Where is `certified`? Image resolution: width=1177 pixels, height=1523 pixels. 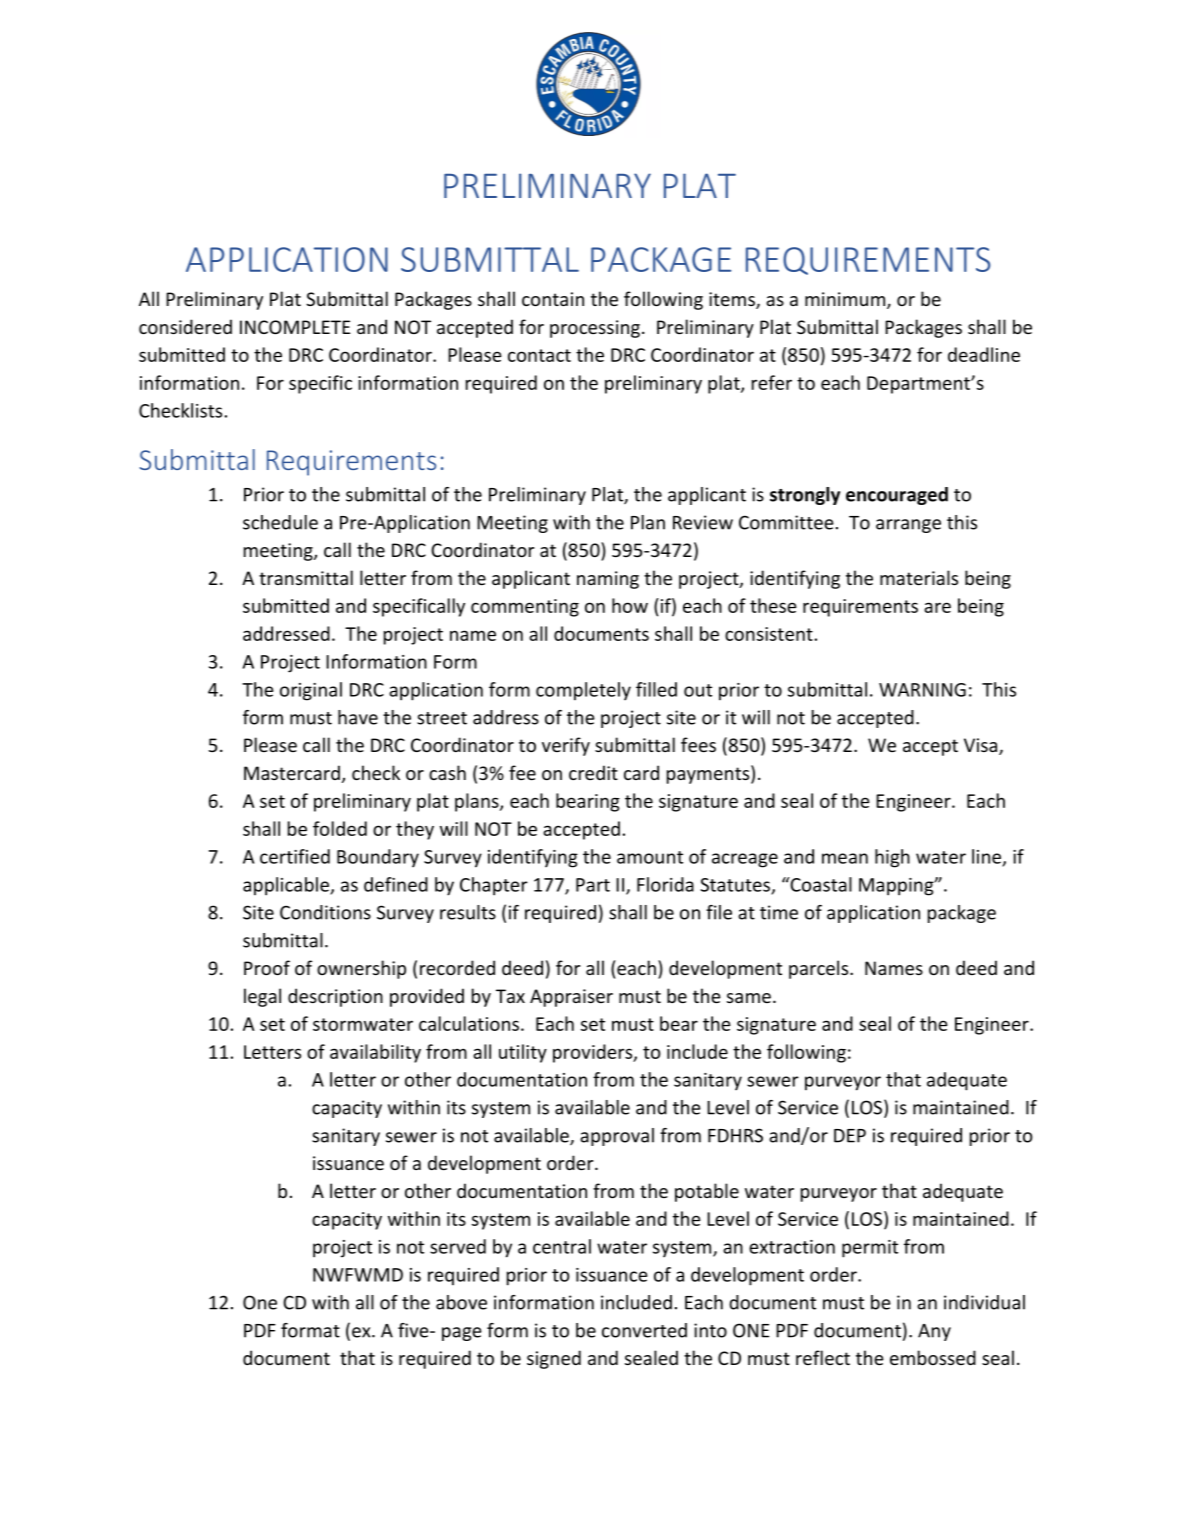 certified is located at coordinates (295, 856).
